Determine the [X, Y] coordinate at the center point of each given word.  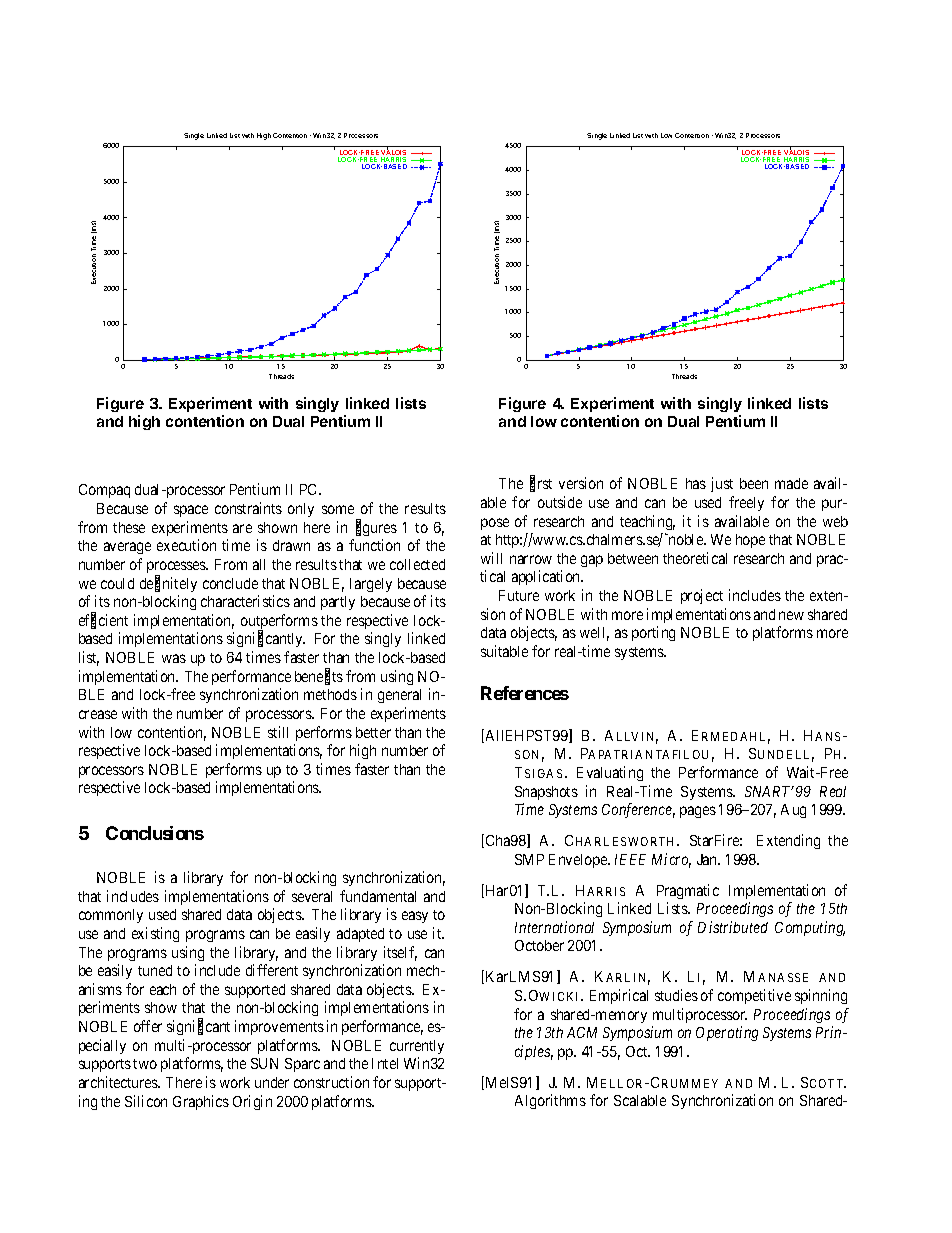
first [541, 484]
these [129, 527]
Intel [385, 1063]
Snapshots [546, 793]
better [373, 732]
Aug [793, 811]
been [754, 483]
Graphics [201, 1102]
